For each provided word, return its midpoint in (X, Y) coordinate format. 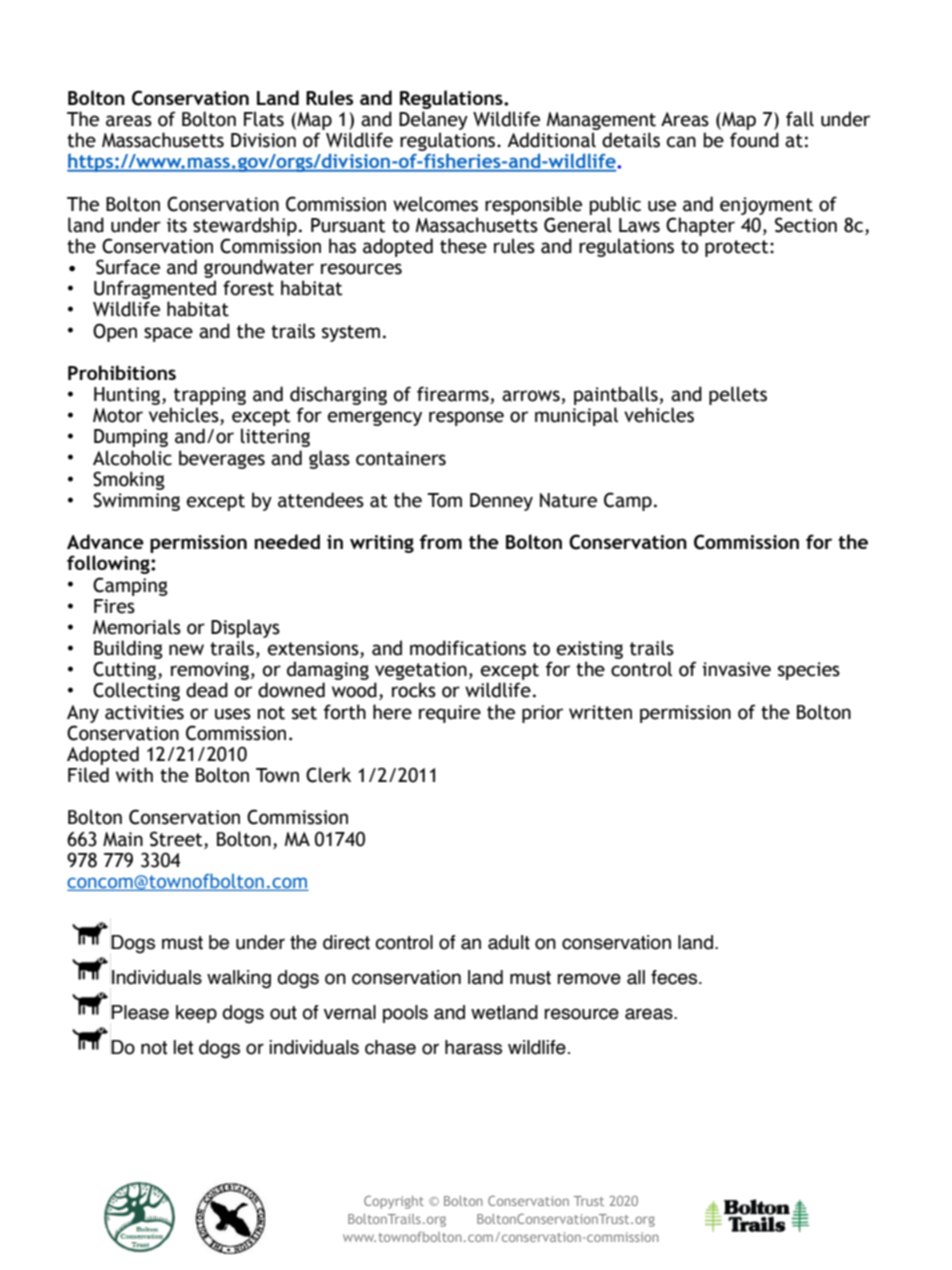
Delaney (433, 120)
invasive (736, 669)
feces (675, 977)
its (177, 225)
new (186, 650)
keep (196, 1014)
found (754, 140)
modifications (468, 648)
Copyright (394, 1202)
